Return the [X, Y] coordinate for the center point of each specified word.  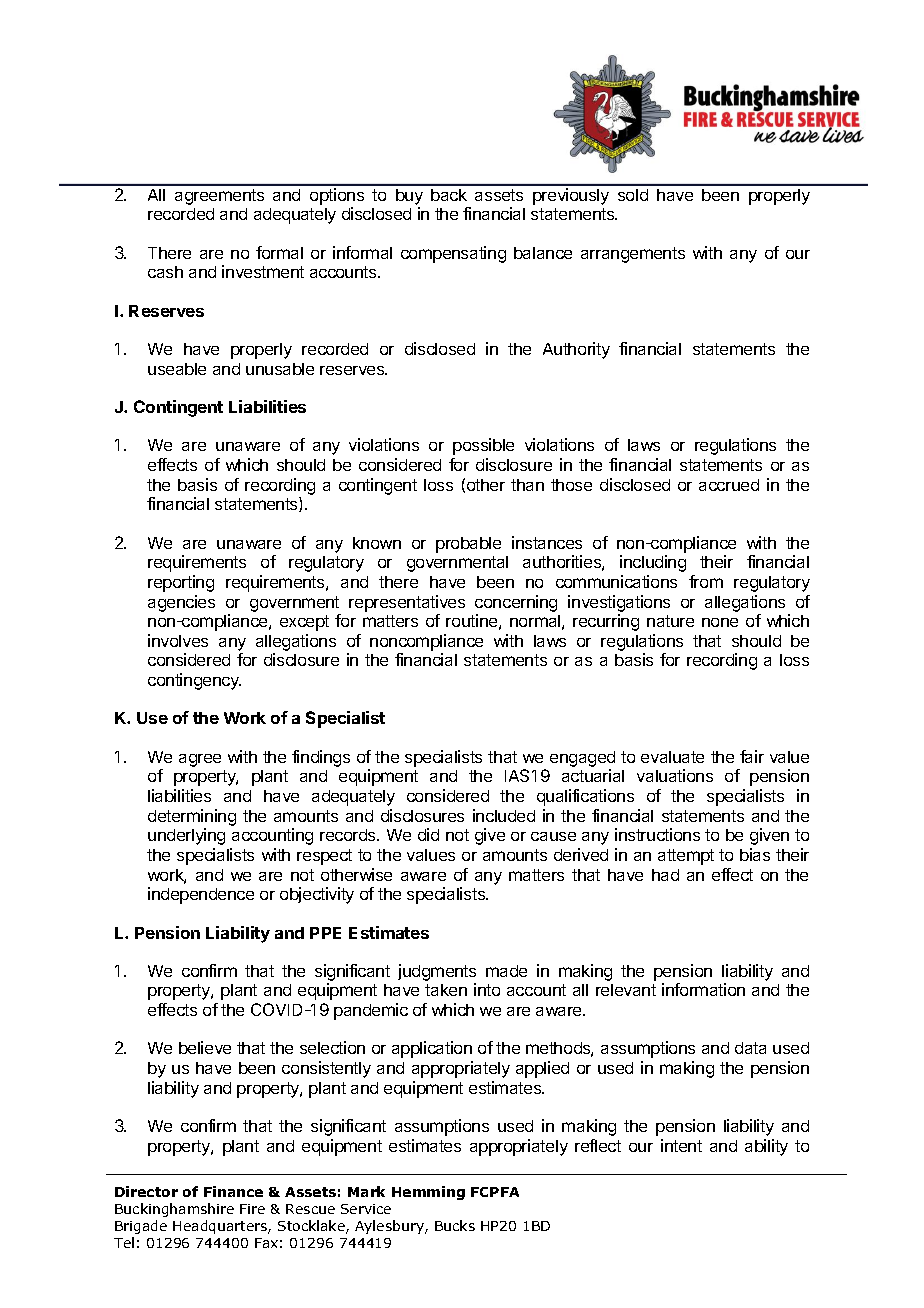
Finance [233, 1191]
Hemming [428, 1193]
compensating [453, 254]
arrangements [633, 255]
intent [681, 1145]
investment [263, 271]
